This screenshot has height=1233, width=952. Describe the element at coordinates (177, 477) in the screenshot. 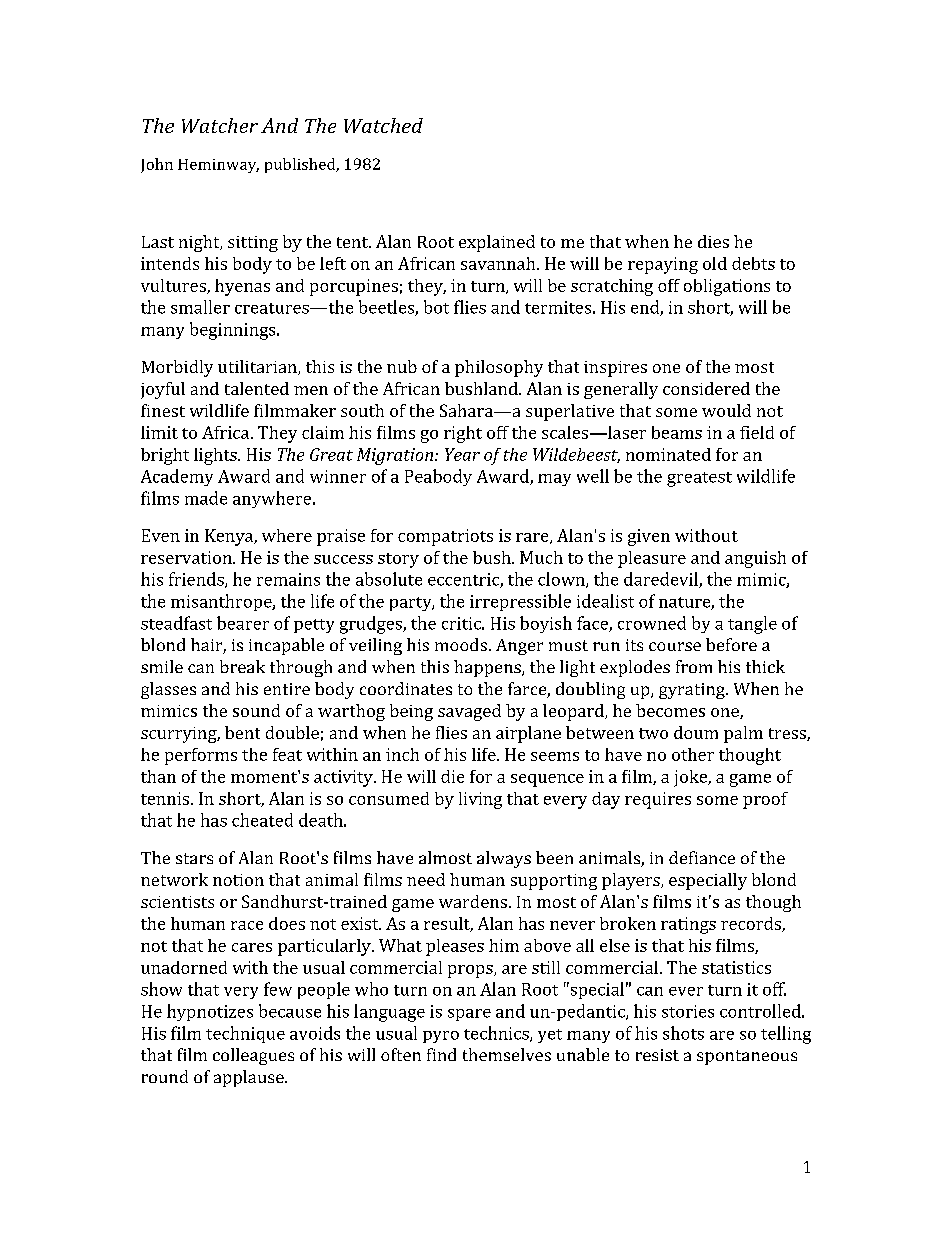

I see `Academy` at that location.
